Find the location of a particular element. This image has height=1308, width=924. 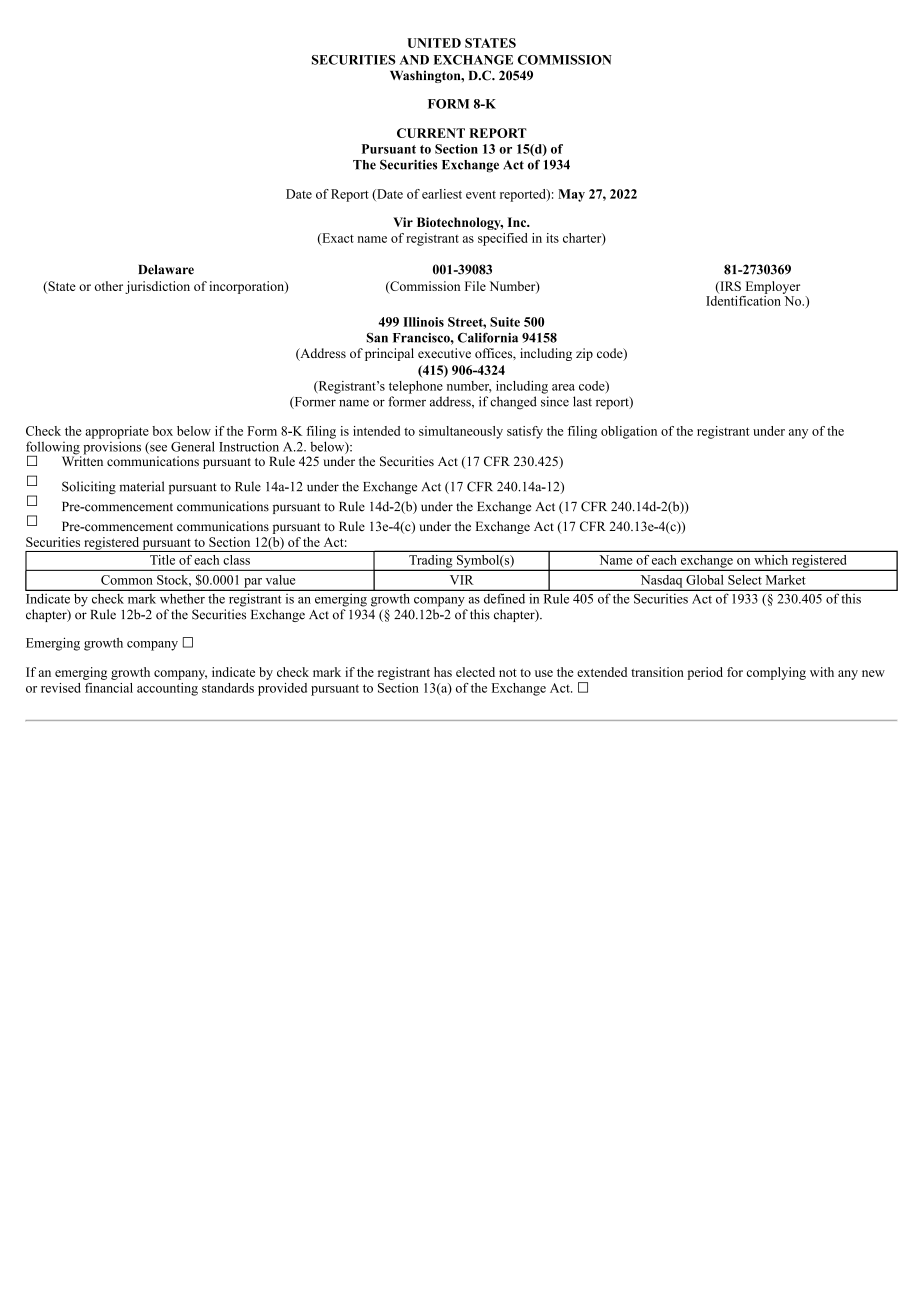

CURRENT is located at coordinates (431, 133).
